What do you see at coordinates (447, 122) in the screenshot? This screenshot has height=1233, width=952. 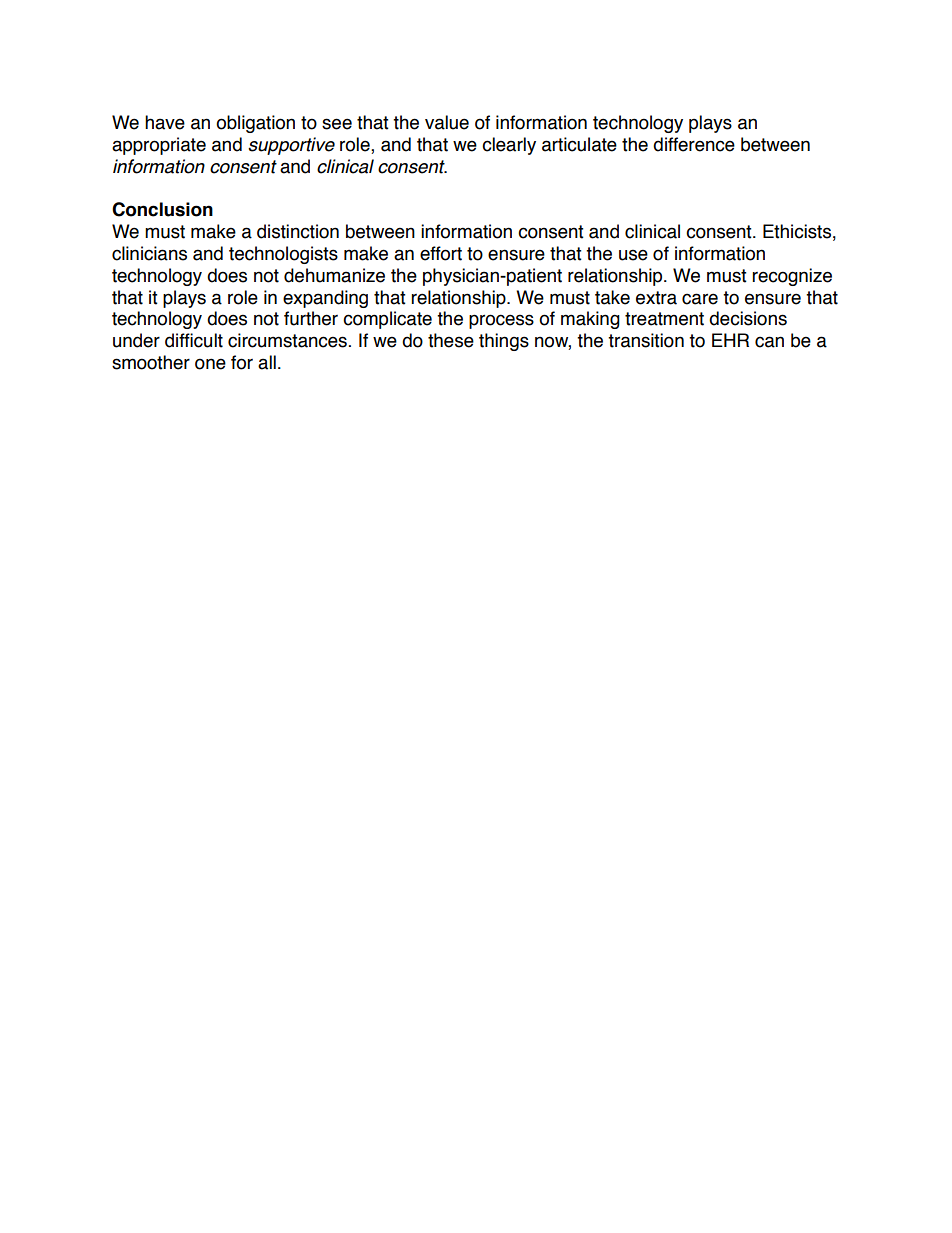 I see `value` at bounding box center [447, 122].
